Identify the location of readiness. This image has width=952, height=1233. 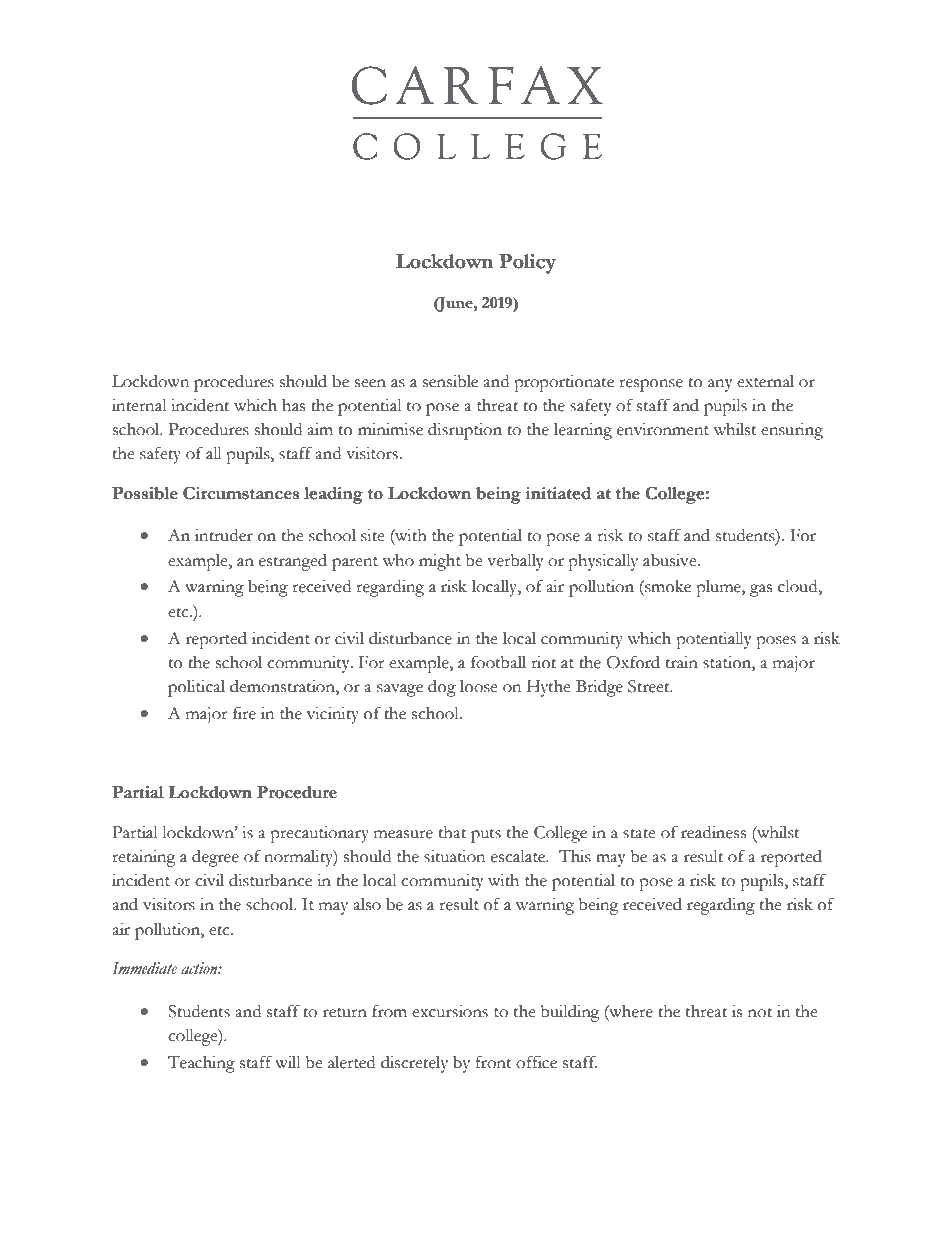
(713, 832).
